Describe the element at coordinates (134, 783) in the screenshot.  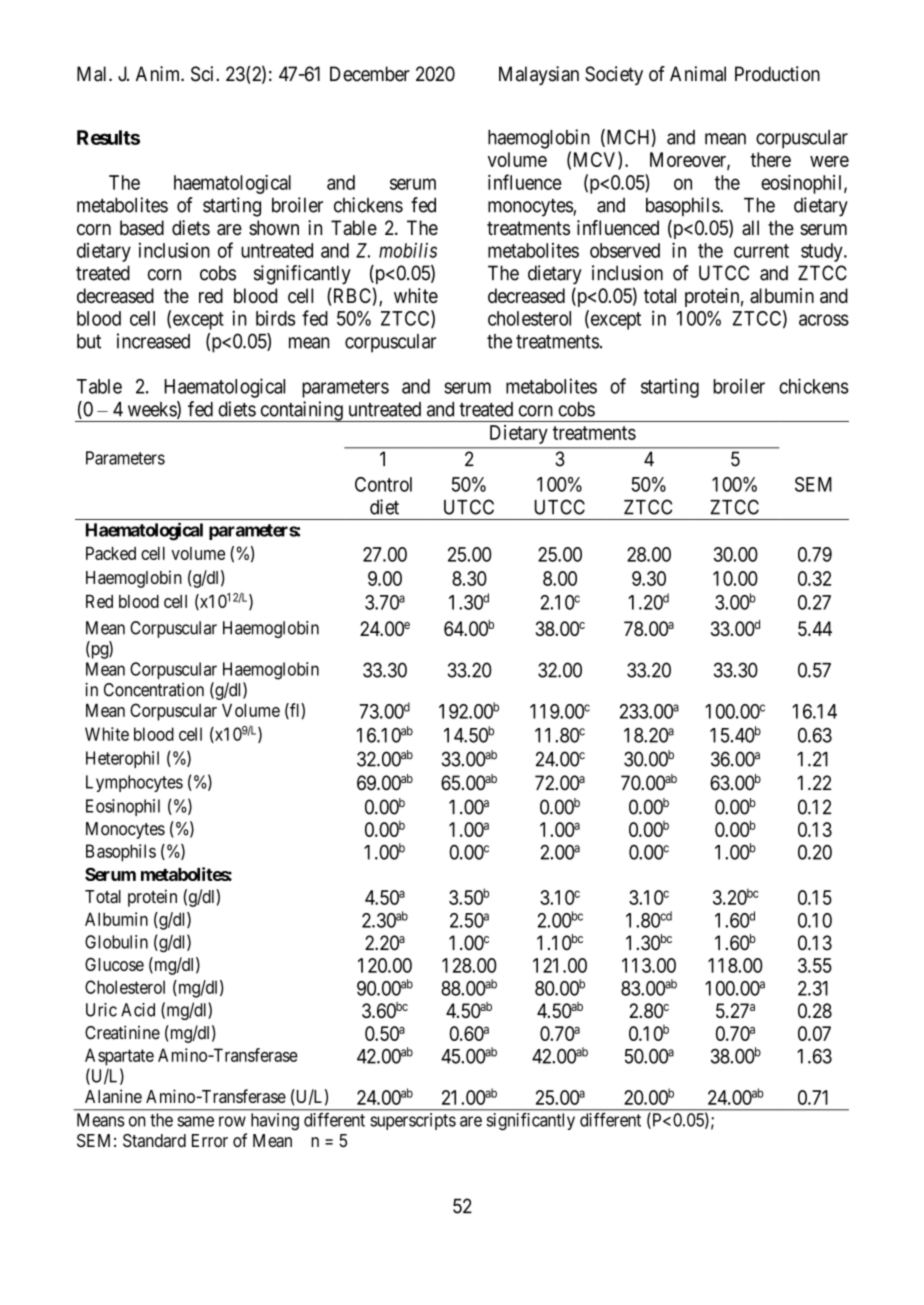
I see `Lymphocytes` at that location.
